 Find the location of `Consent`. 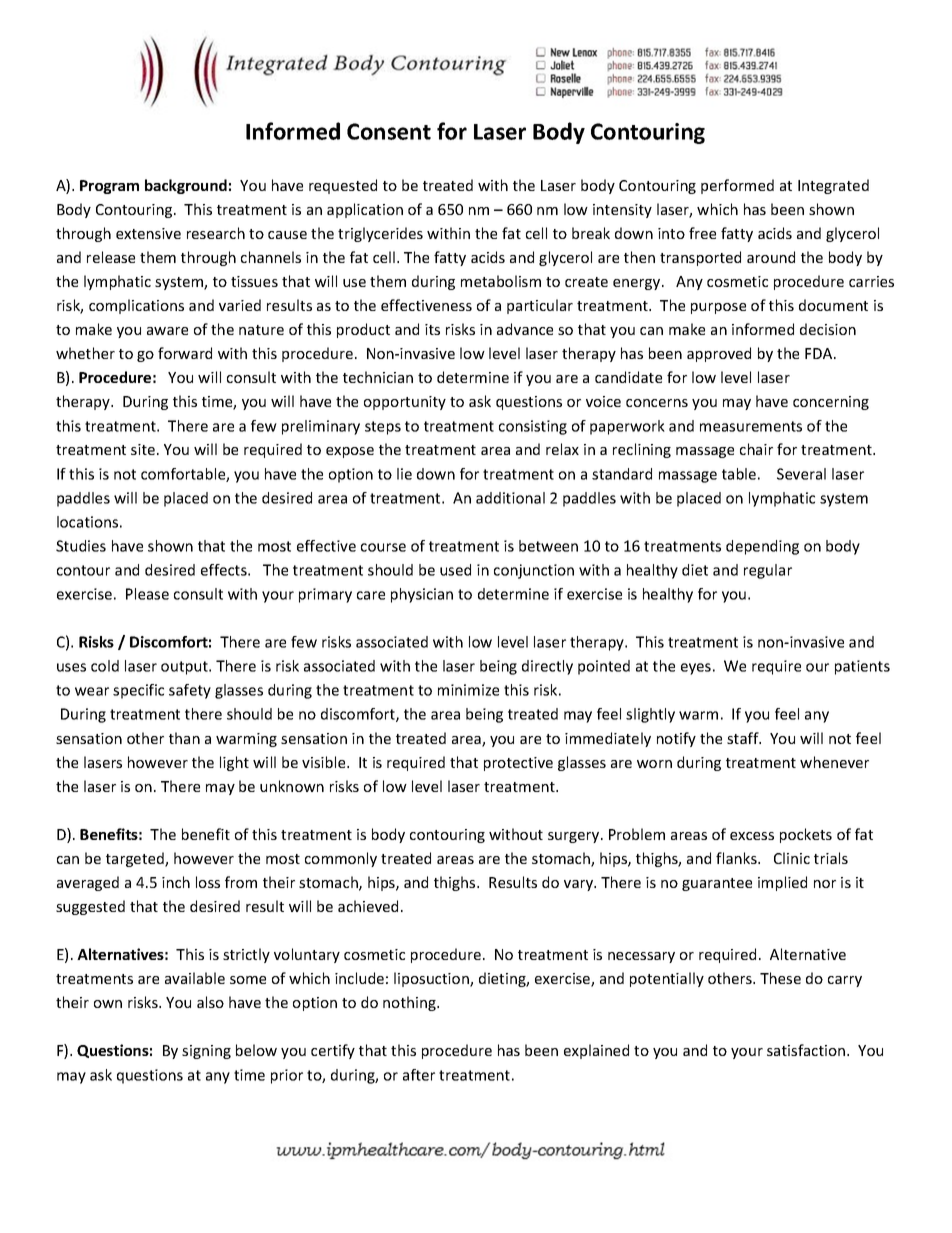

Consent is located at coordinates (389, 131).
